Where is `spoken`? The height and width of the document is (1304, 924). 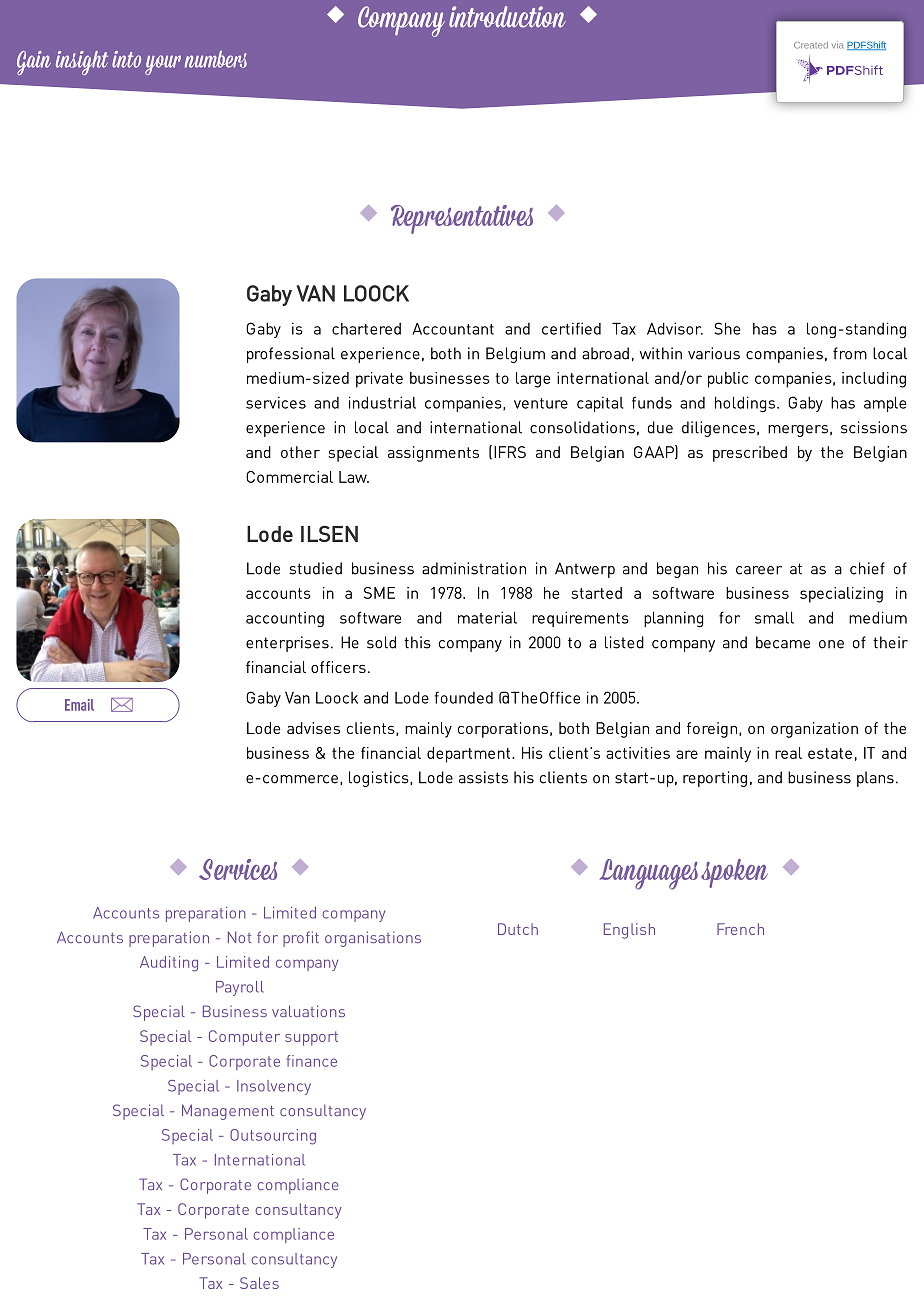 spoken is located at coordinates (734, 873).
